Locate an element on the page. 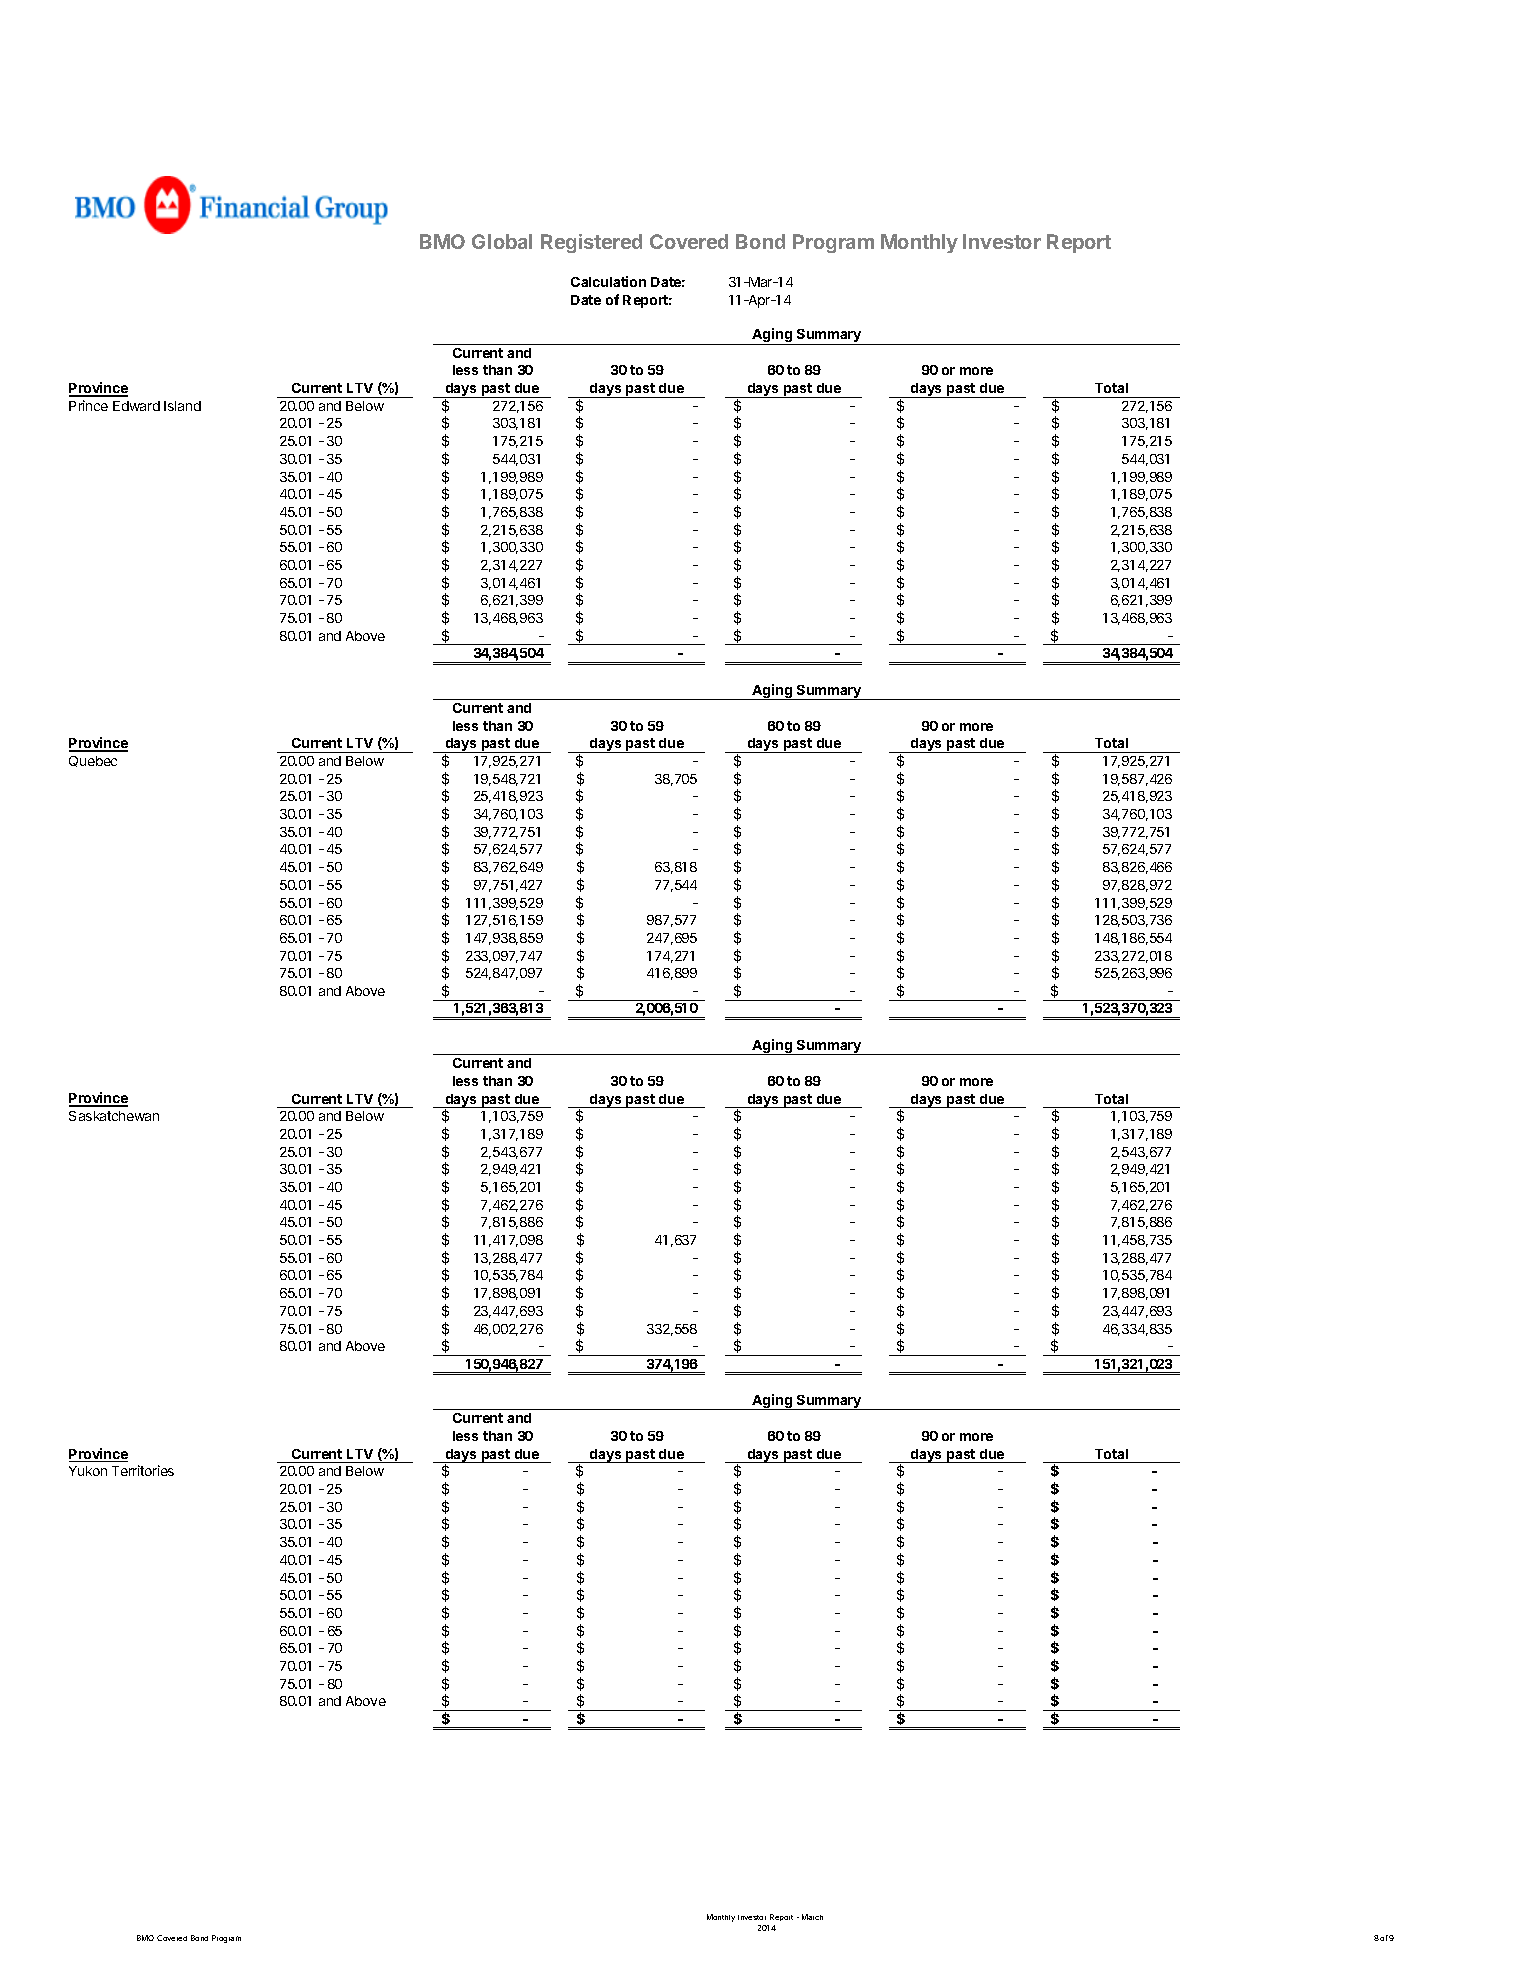 The image size is (1530, 1980). March is located at coordinates (812, 1917).
